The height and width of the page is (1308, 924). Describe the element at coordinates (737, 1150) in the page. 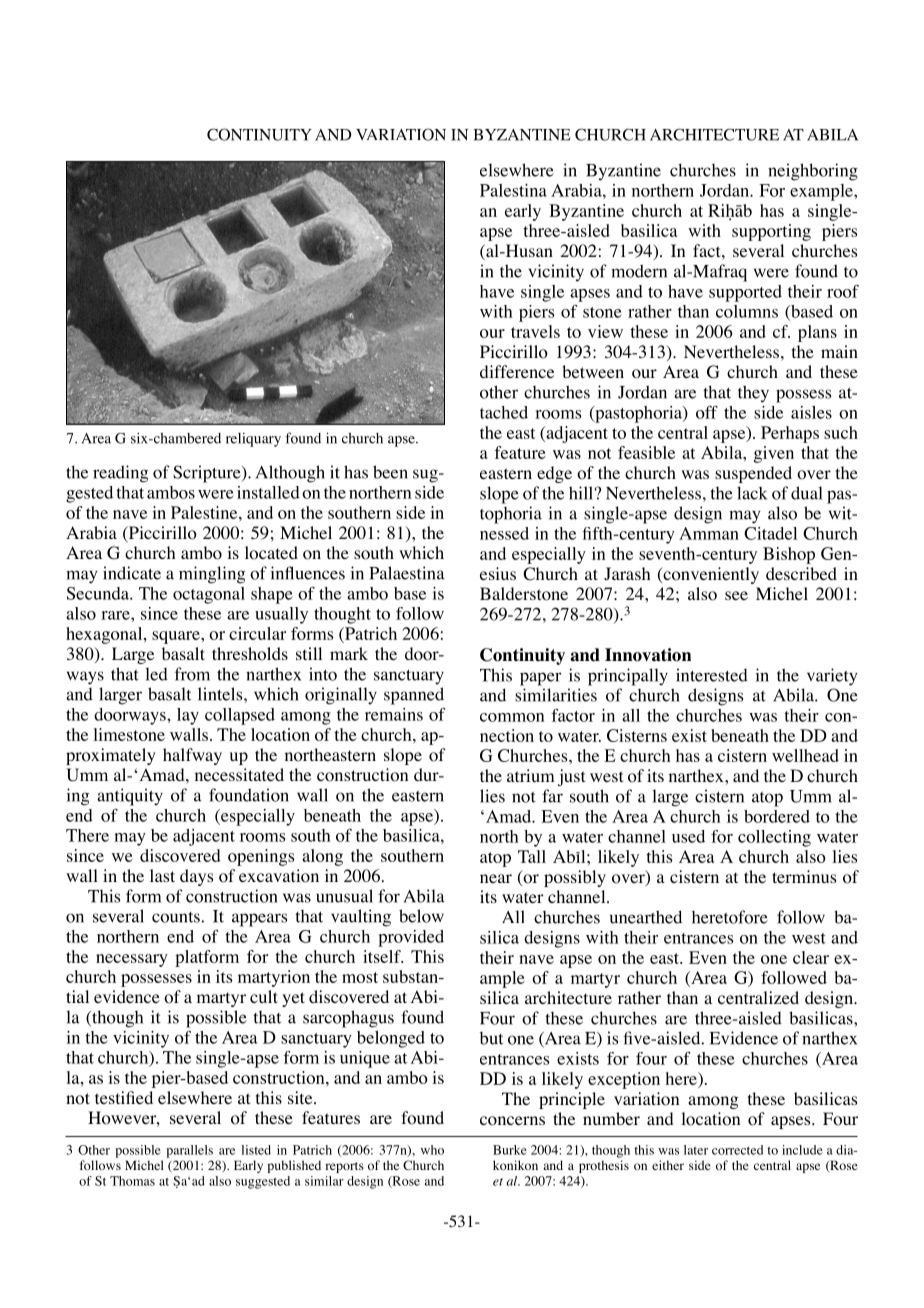

I see `corrected` at that location.
